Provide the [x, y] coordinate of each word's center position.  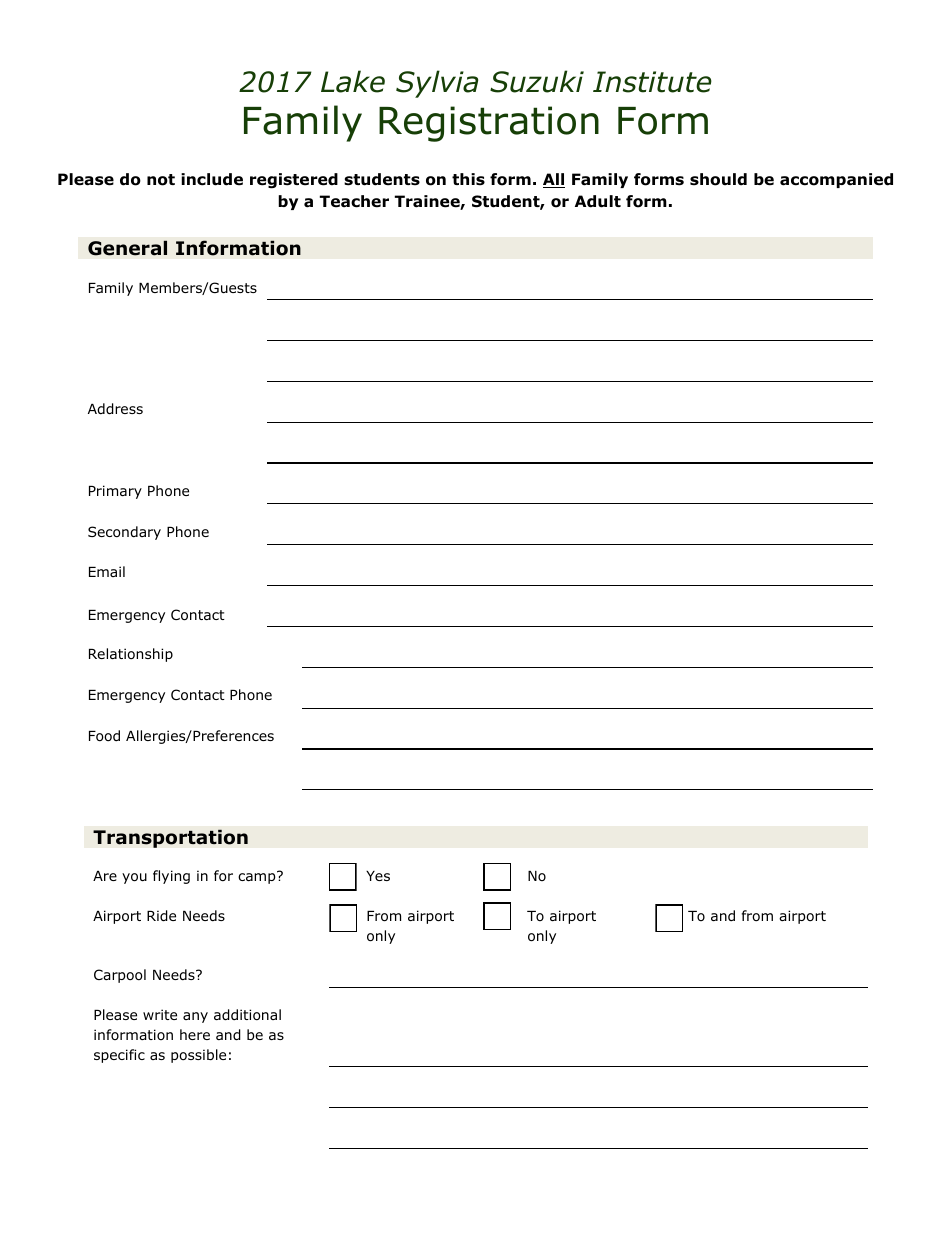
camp [258, 877]
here [195, 1034]
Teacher [354, 201]
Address [115, 409]
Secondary [124, 533]
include [212, 179]
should [718, 179]
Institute [652, 82]
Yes [378, 876]
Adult [598, 201]
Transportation [170, 838]
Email [107, 571]
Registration [489, 124]
